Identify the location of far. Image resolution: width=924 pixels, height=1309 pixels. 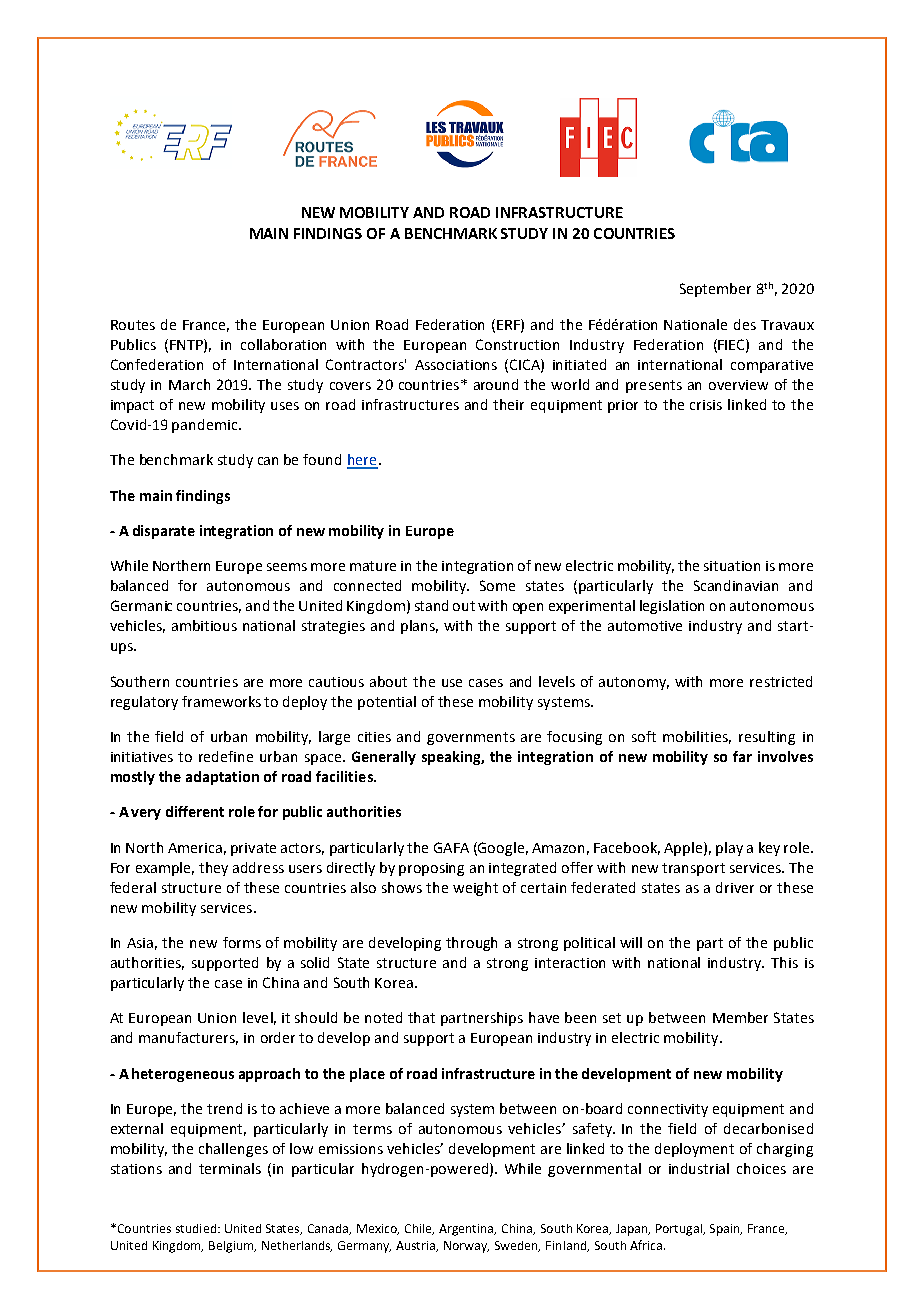
(742, 756).
